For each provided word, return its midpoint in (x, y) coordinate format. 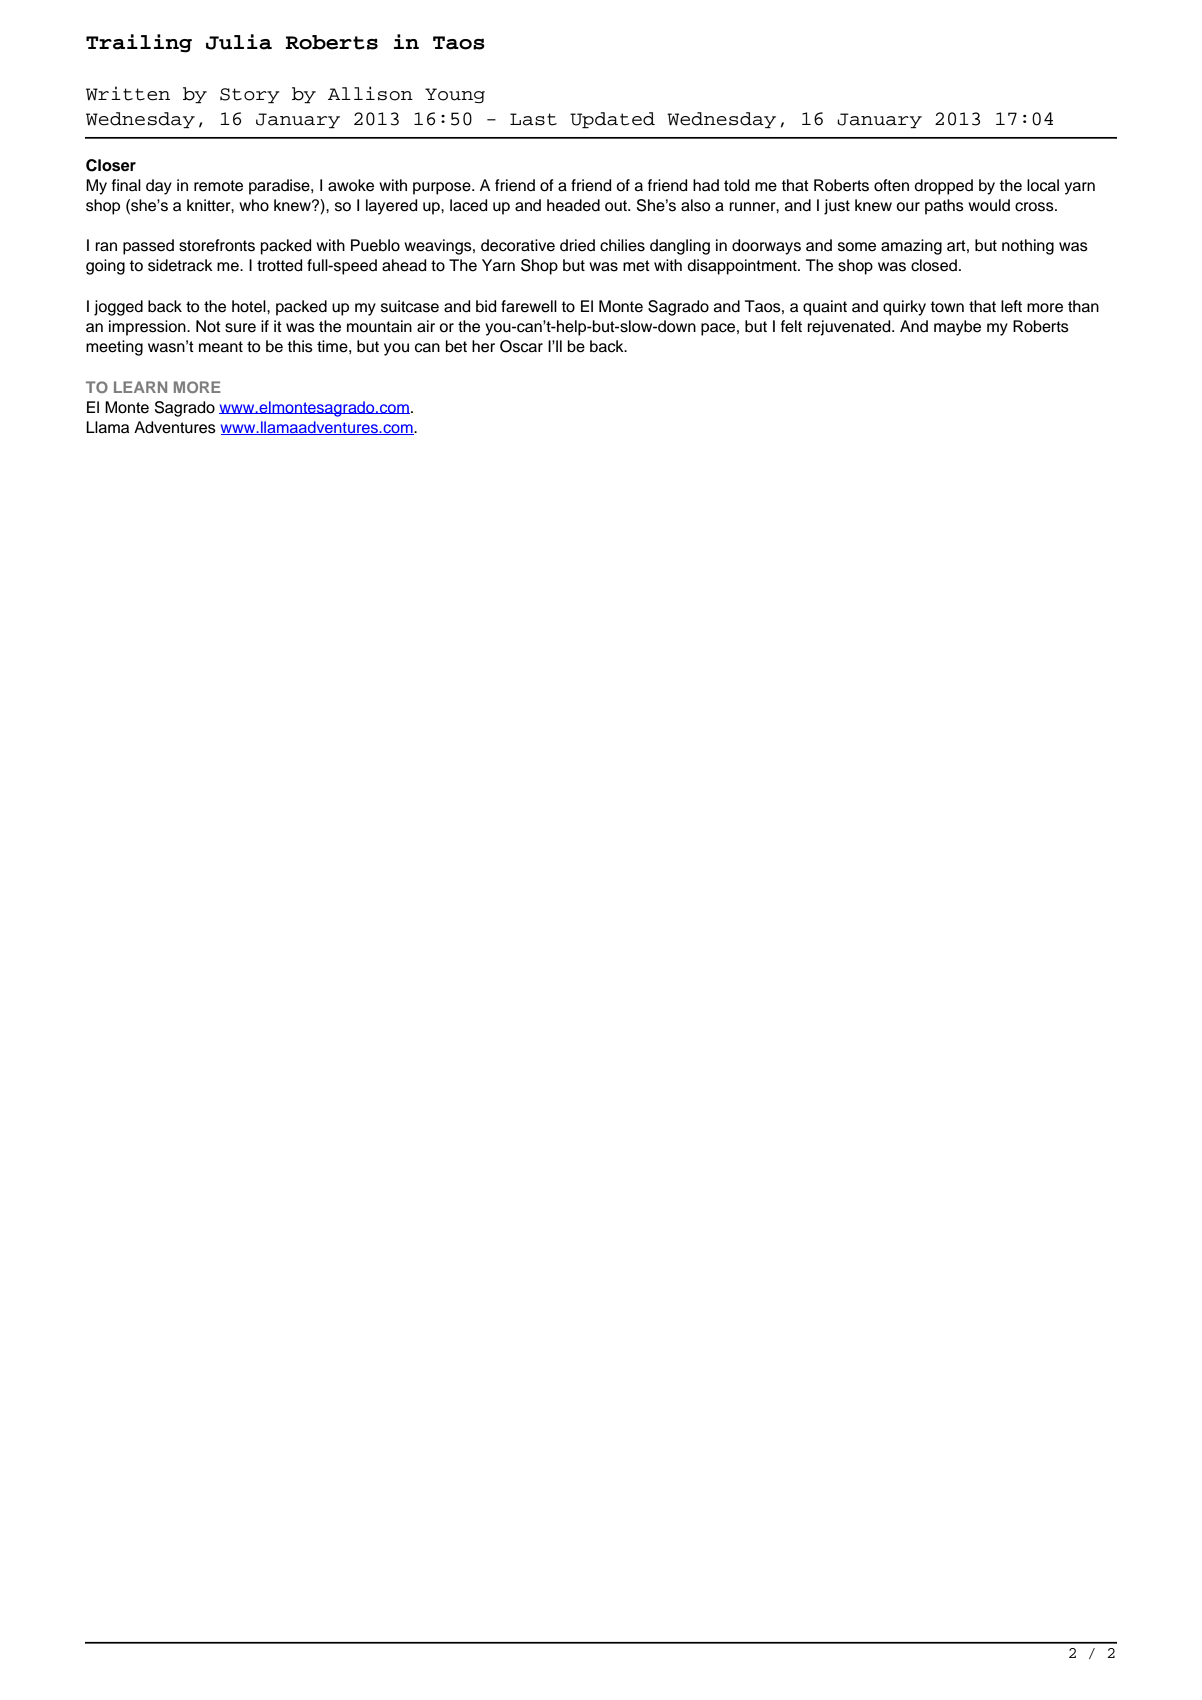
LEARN (140, 387)
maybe (957, 328)
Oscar (521, 346)
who (254, 205)
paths (944, 207)
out (617, 206)
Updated (612, 120)
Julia (239, 42)
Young (455, 95)
